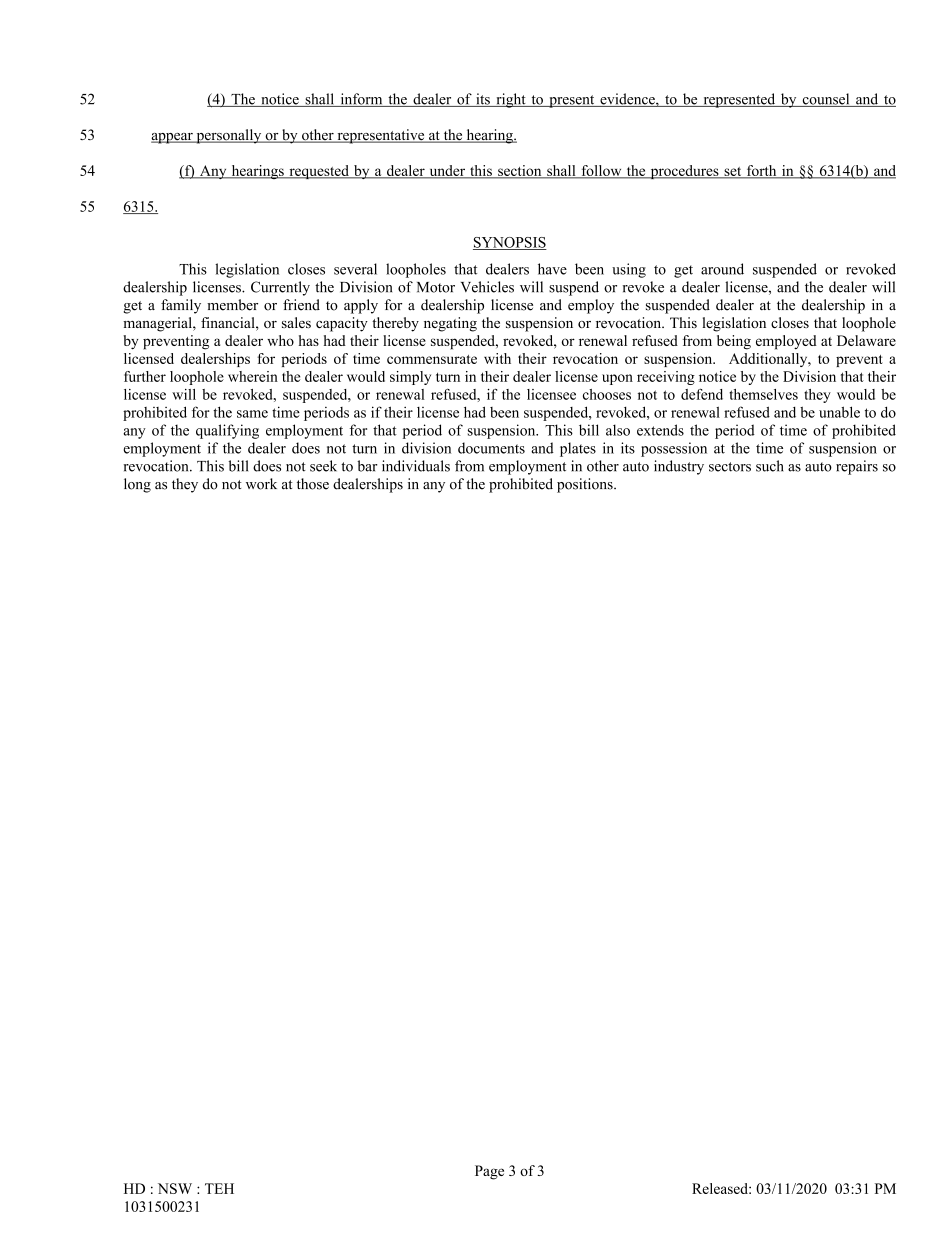 Image resolution: width=952 pixels, height=1233 pixels. I want to click on sectors, so click(730, 467).
